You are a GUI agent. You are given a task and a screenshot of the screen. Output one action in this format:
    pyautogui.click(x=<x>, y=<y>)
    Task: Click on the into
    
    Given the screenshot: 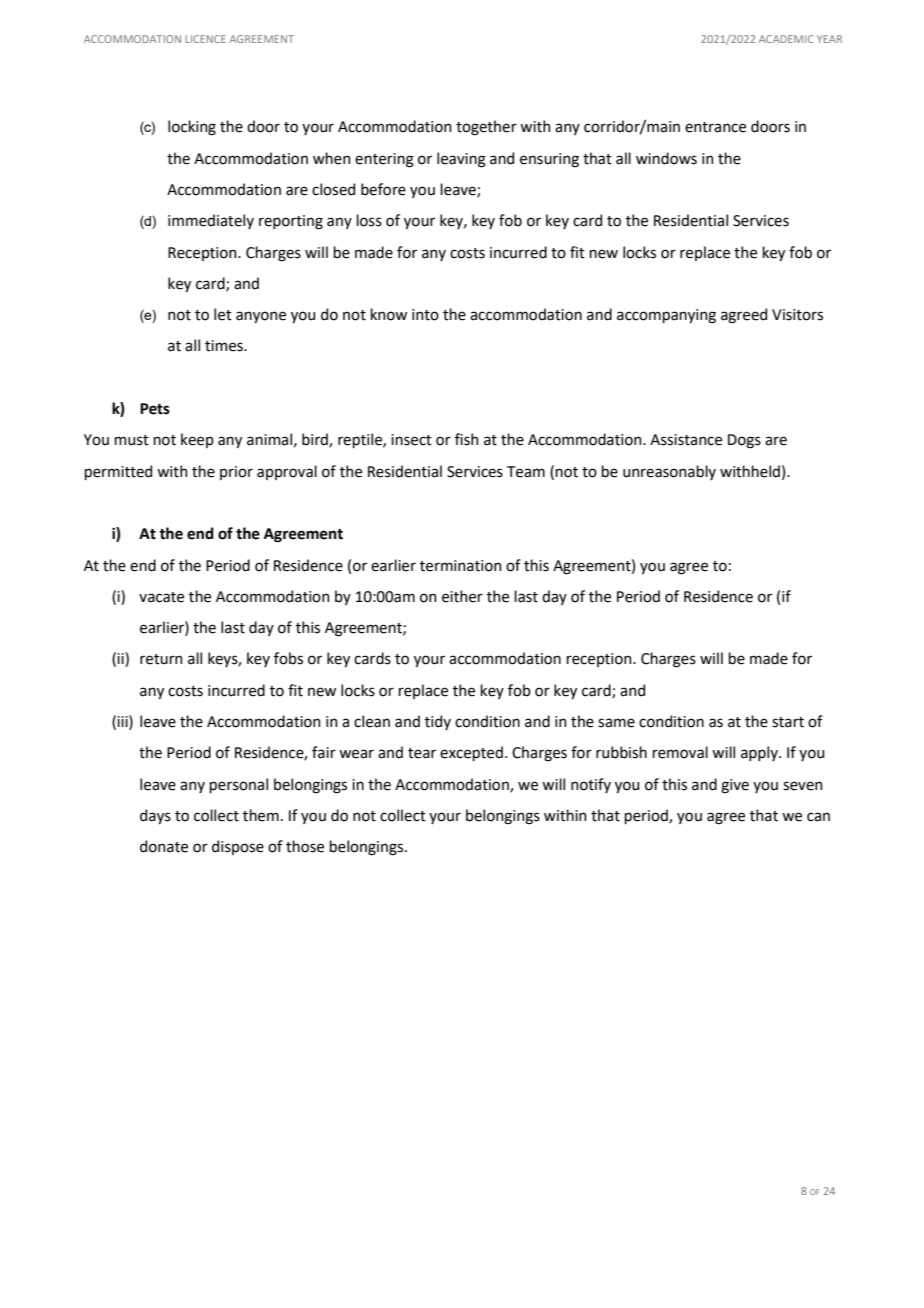 What is the action you would take?
    pyautogui.click(x=425, y=315)
